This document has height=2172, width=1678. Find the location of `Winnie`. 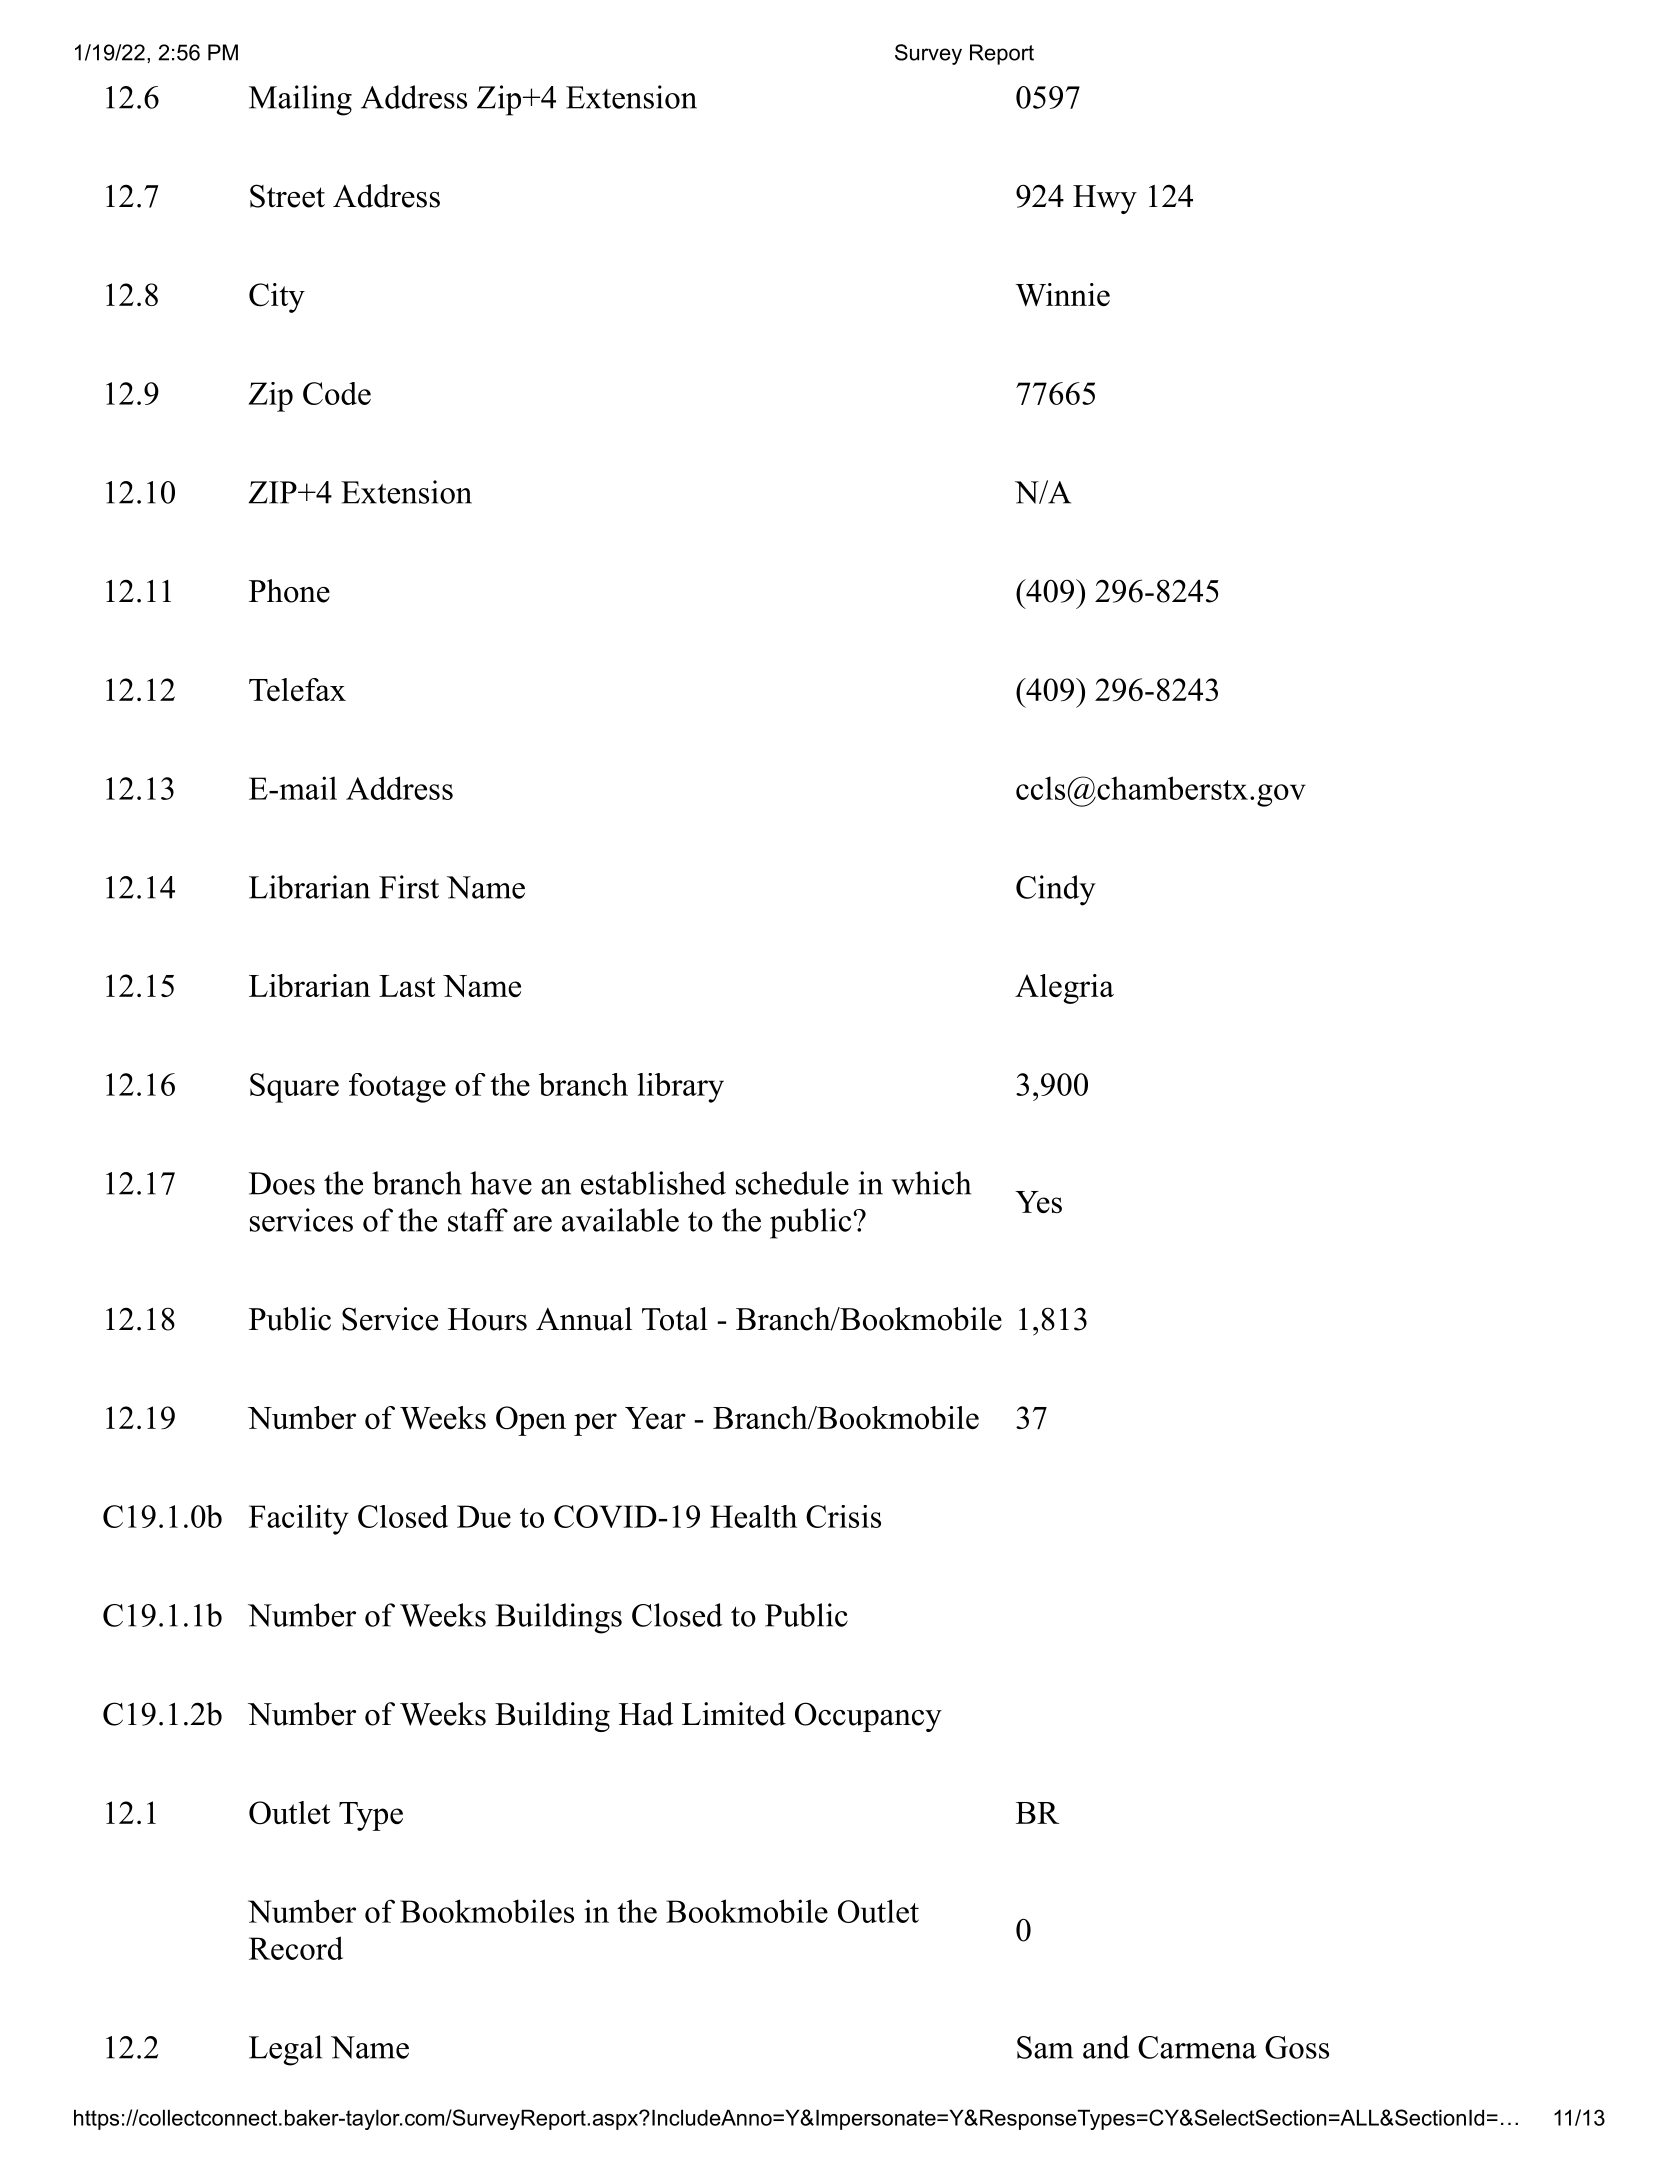

Winnie is located at coordinates (1063, 294).
